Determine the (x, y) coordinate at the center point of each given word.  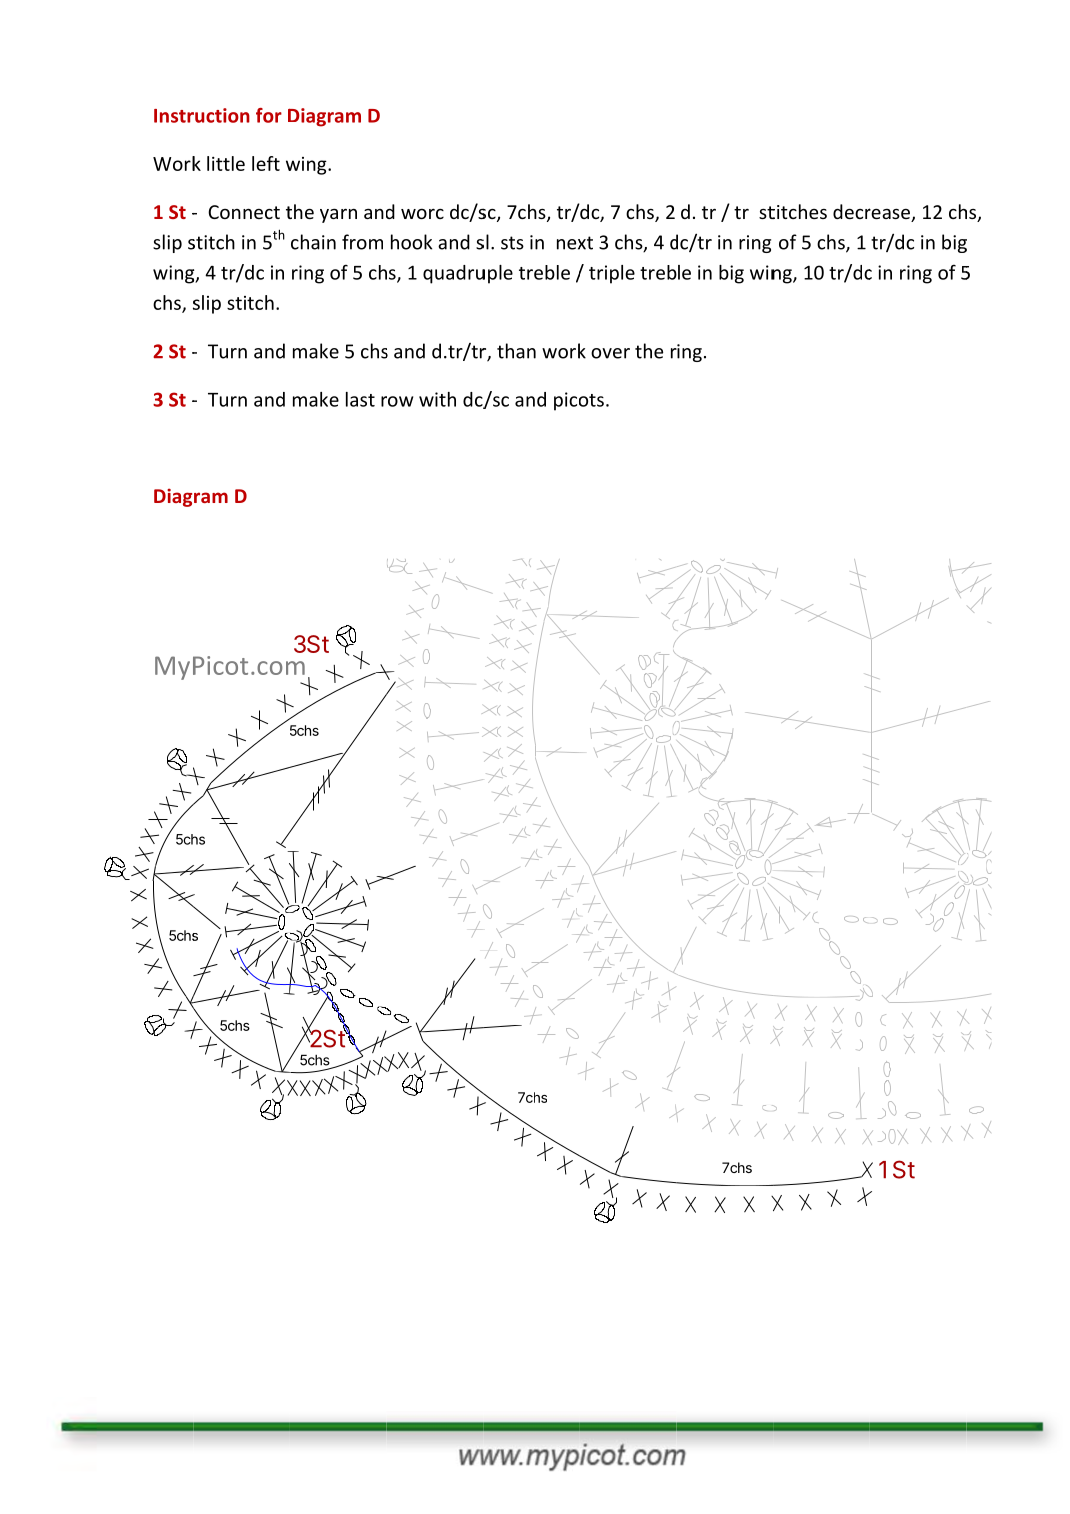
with (437, 399)
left (266, 163)
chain (313, 242)
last (360, 399)
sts (512, 243)
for (269, 115)
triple (612, 274)
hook (411, 242)
